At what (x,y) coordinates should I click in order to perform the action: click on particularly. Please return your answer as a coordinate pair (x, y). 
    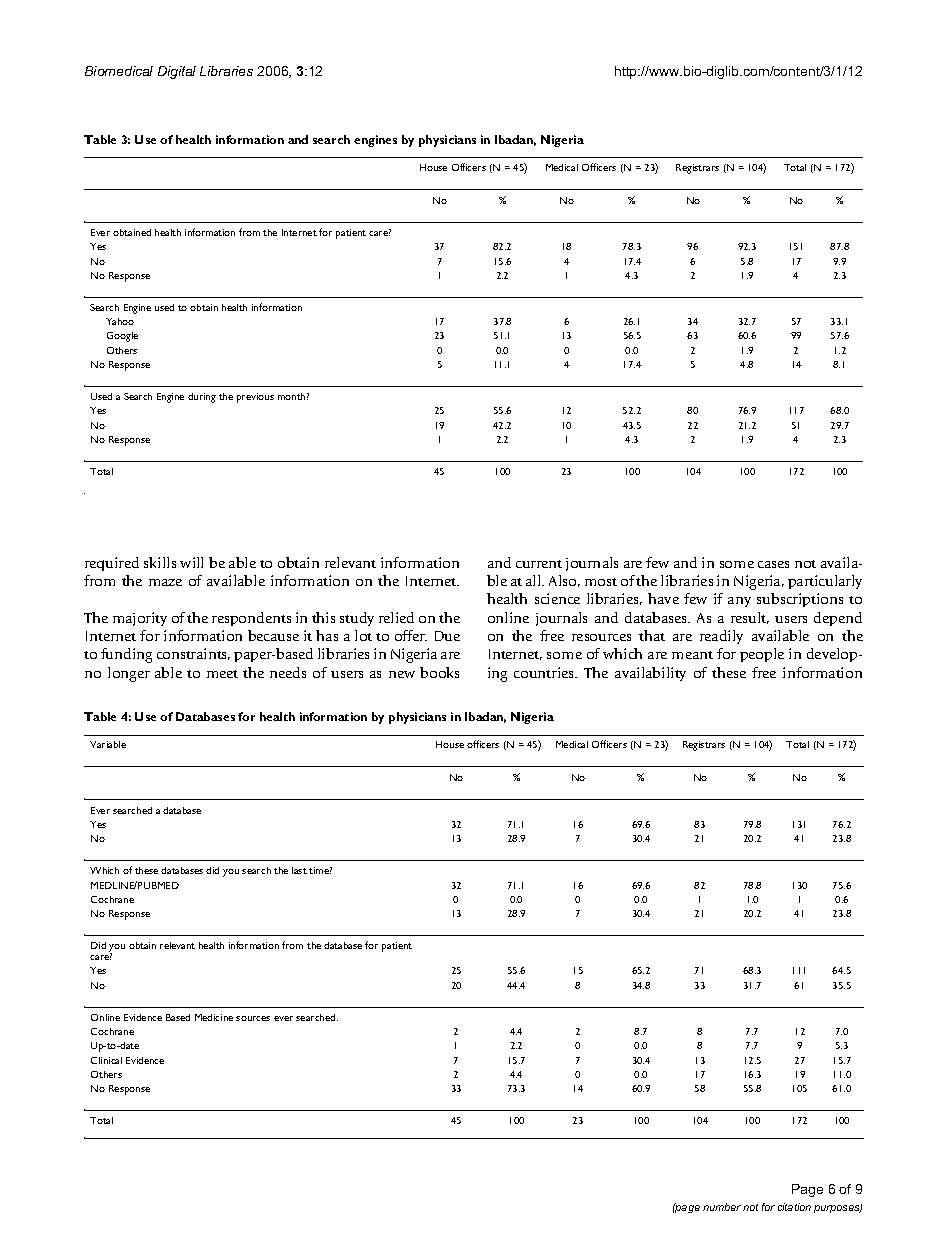
    Looking at the image, I should click on (825, 582).
